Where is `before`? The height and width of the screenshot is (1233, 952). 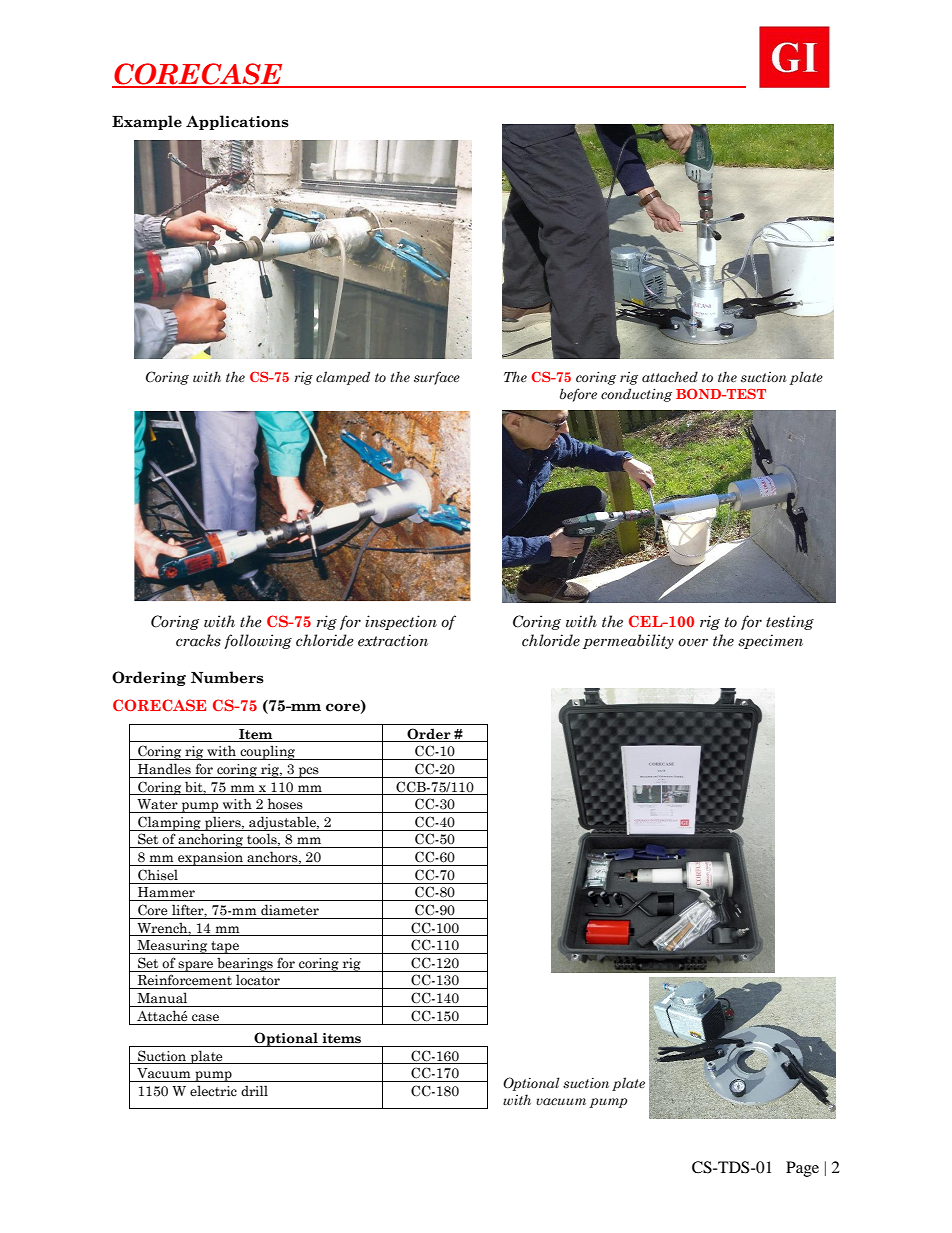 before is located at coordinates (578, 395).
